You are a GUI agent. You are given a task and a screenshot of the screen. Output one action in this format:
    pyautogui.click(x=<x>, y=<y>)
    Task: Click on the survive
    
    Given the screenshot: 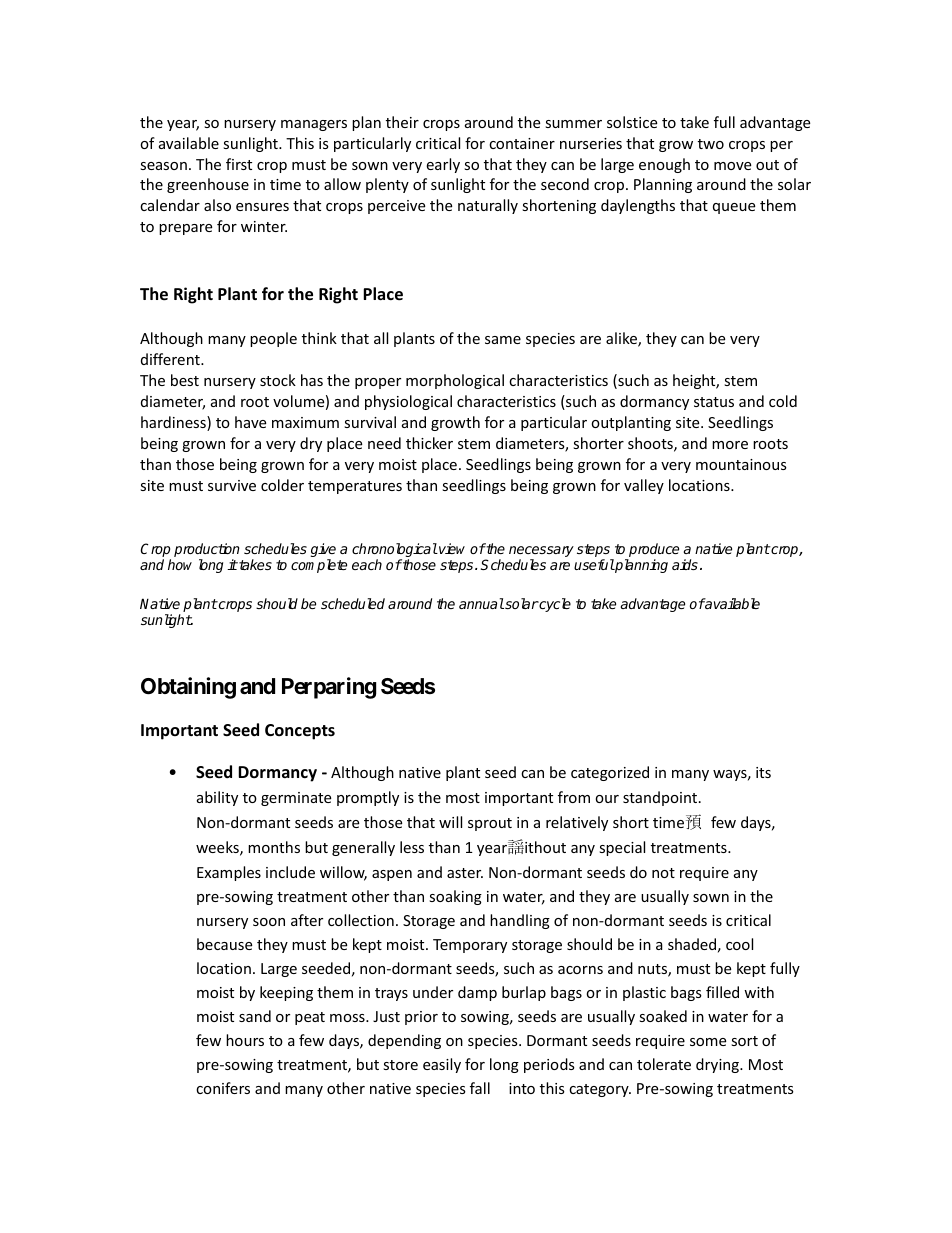 What is the action you would take?
    pyautogui.click(x=232, y=485)
